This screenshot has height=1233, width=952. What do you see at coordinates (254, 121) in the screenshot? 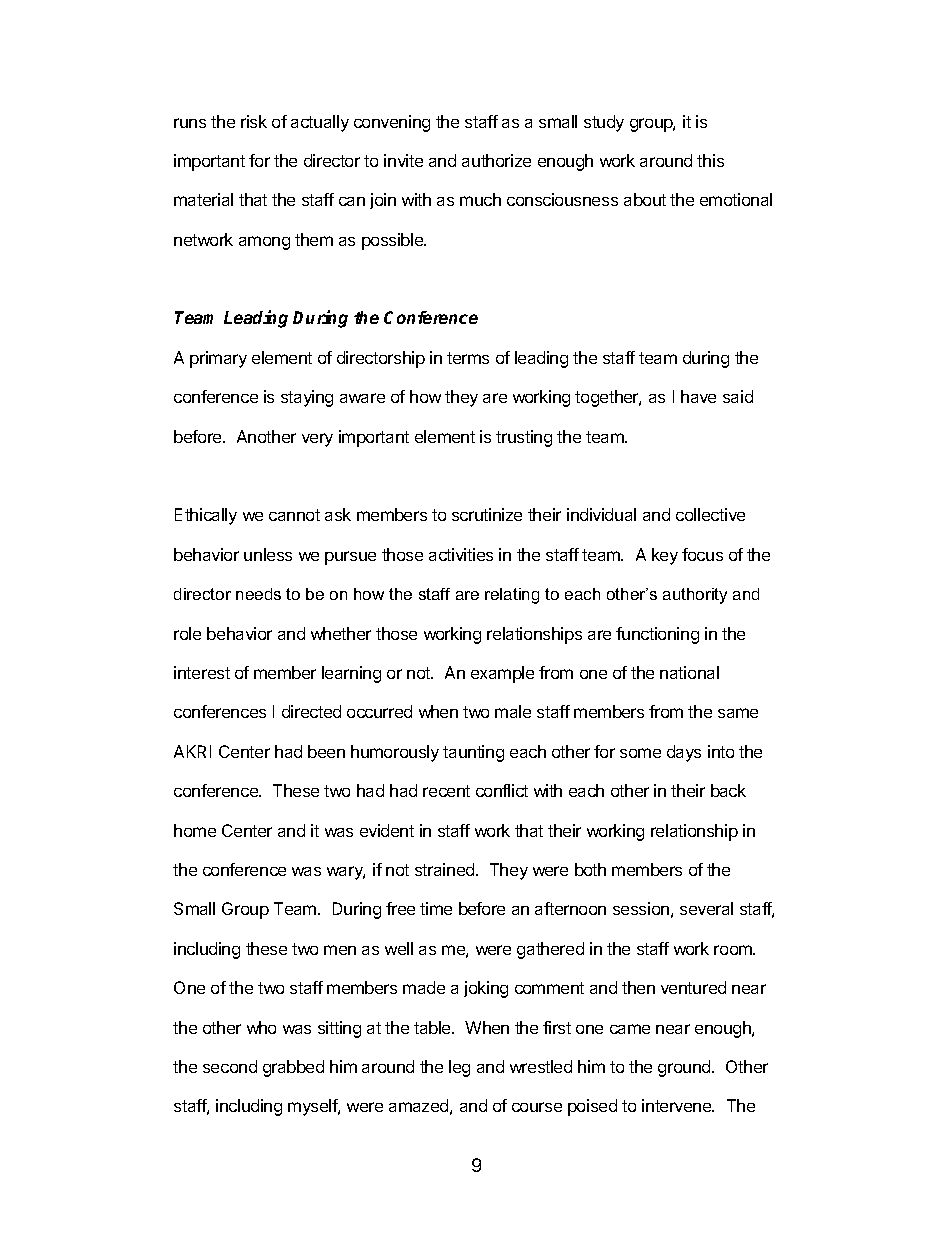
I see `risk` at bounding box center [254, 121].
